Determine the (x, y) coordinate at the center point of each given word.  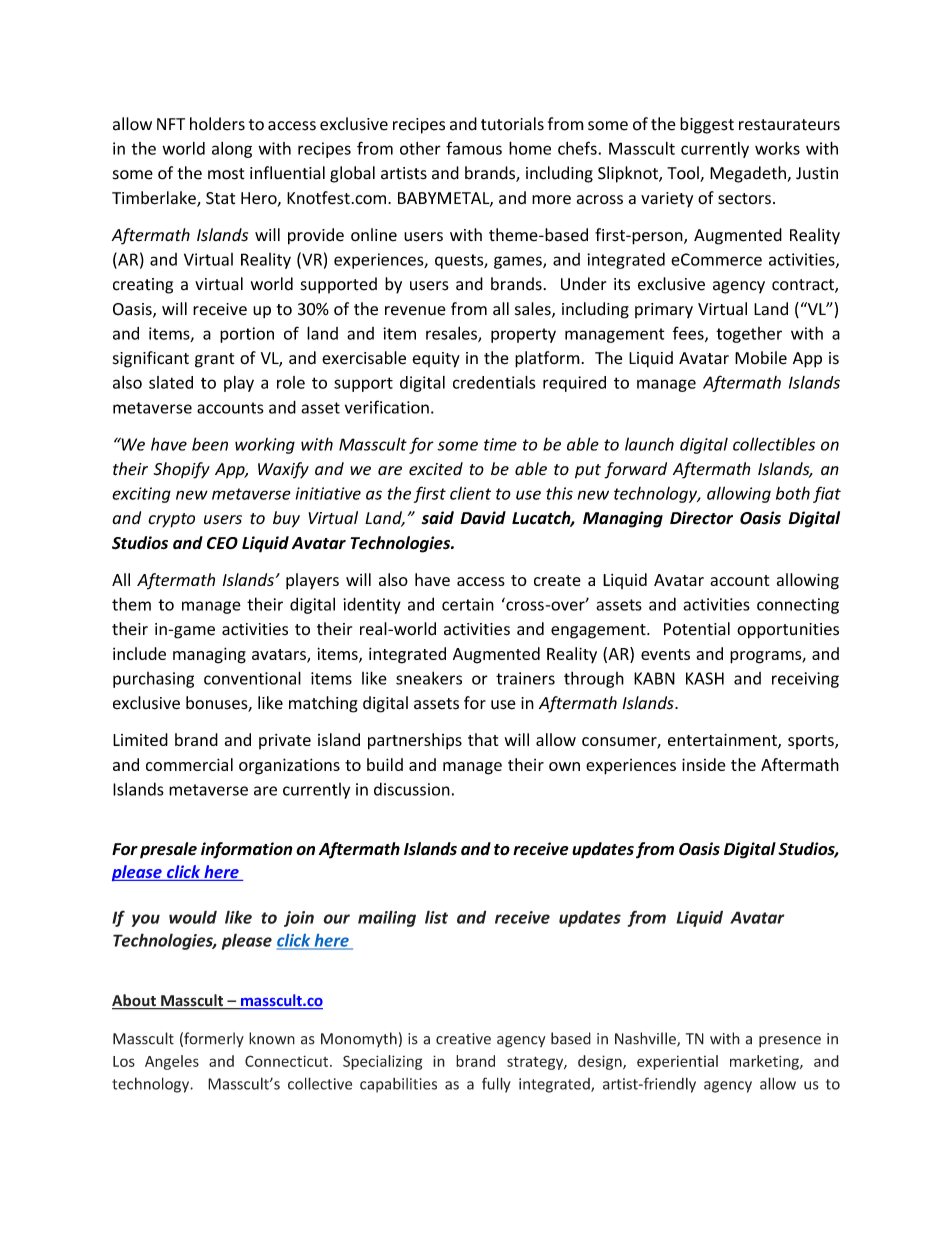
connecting (798, 606)
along (232, 150)
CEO (222, 543)
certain (468, 604)
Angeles (172, 1062)
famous (474, 148)
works (777, 148)
